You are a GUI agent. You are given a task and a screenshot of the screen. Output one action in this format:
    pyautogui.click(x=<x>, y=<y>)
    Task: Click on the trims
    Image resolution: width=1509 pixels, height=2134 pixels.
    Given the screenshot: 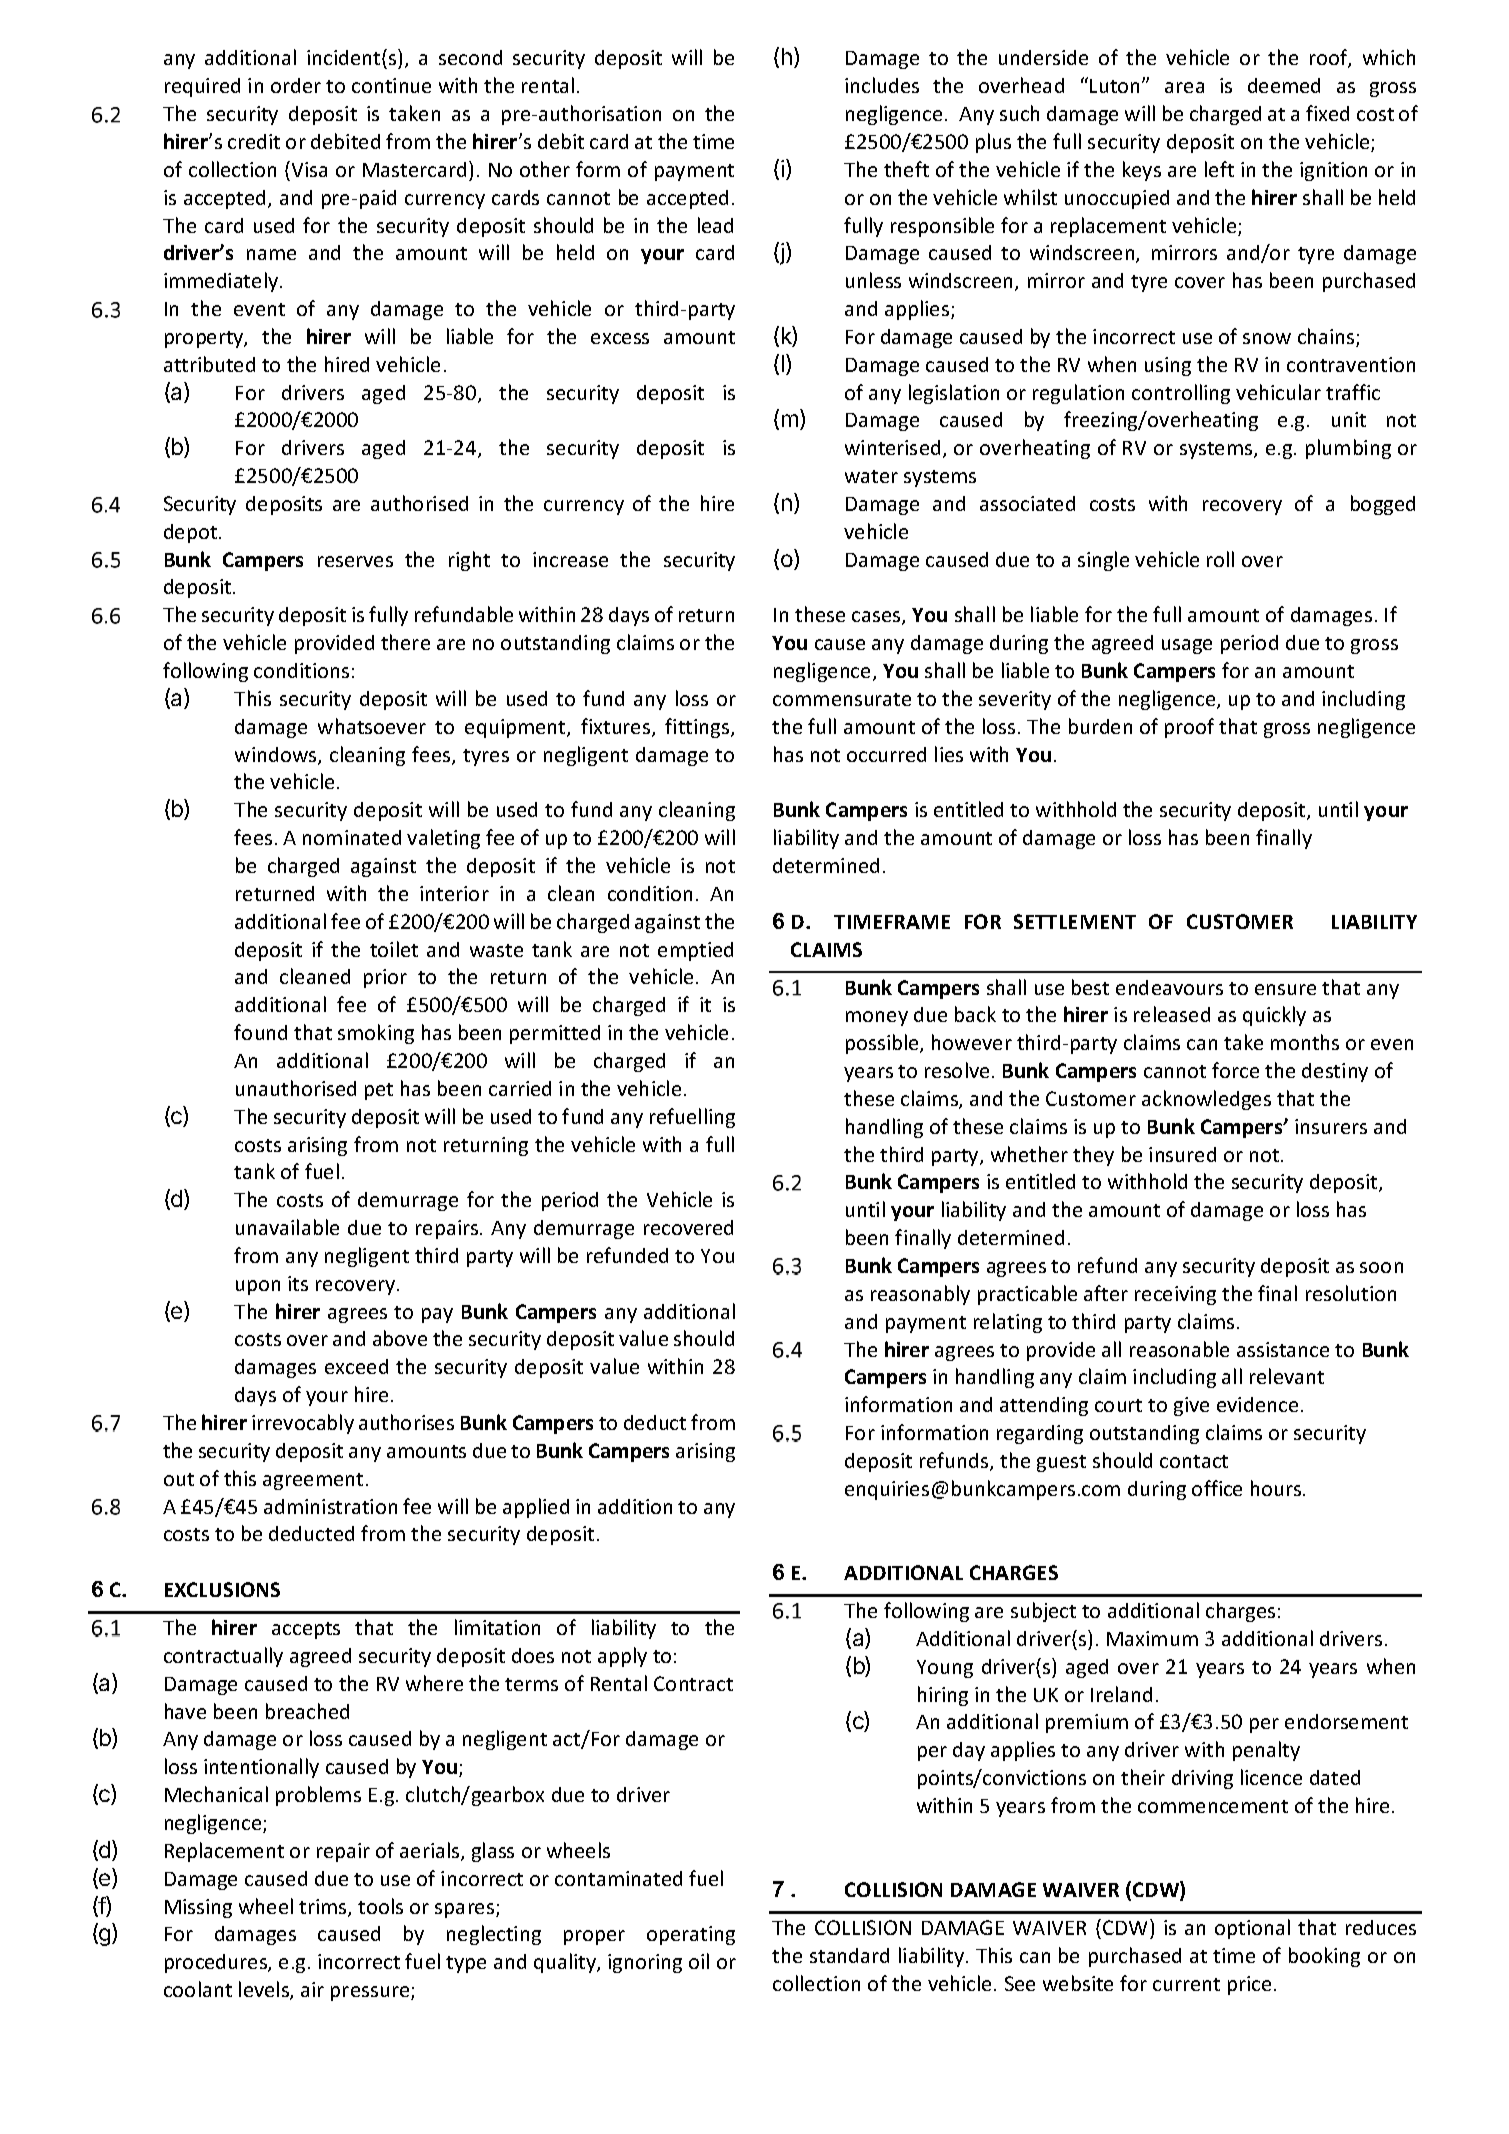 What is the action you would take?
    pyautogui.click(x=324, y=1908)
